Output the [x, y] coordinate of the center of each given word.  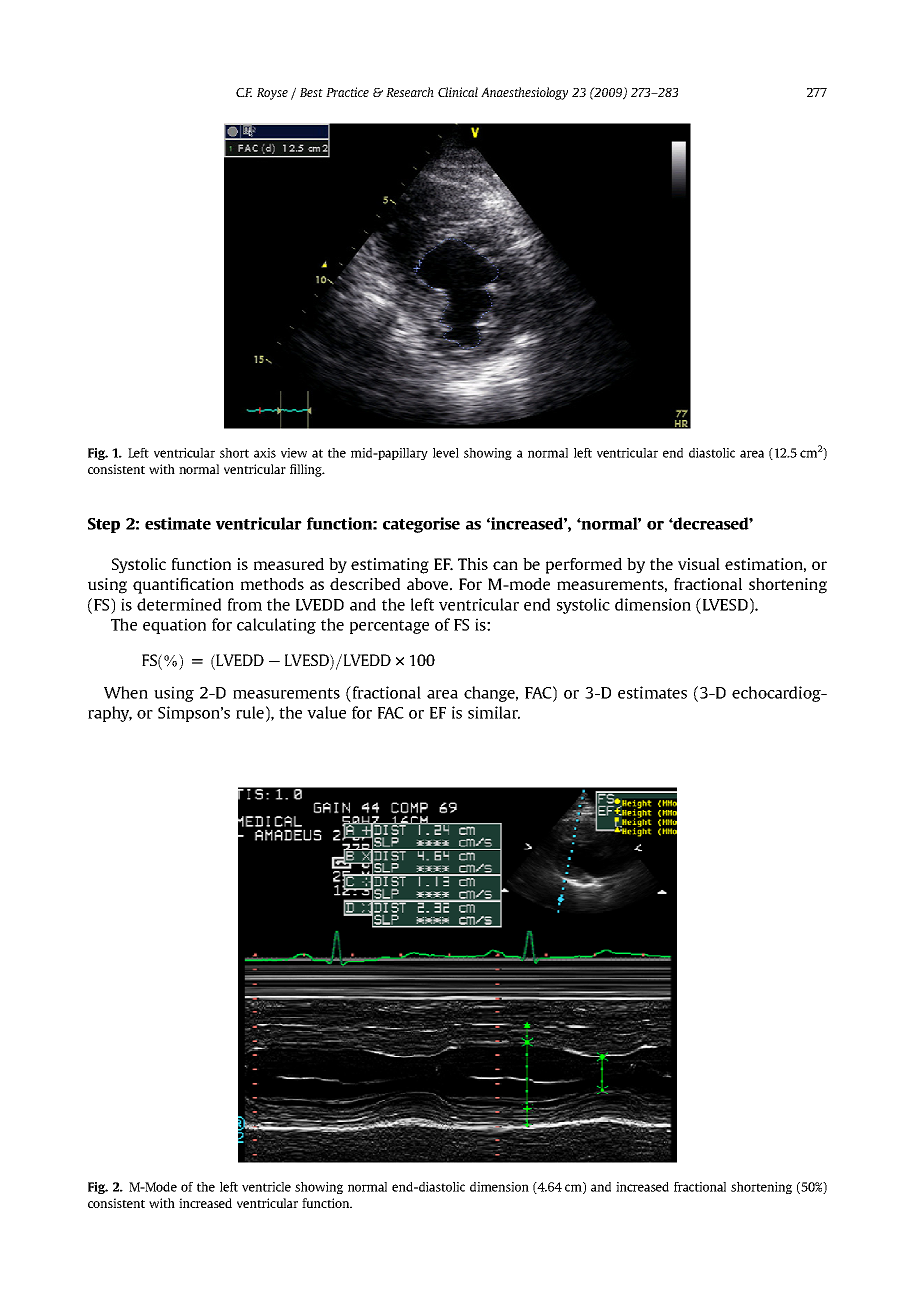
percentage [389, 627]
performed [584, 566]
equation [174, 626]
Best [311, 92]
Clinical [458, 92]
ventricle [266, 1187]
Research [410, 92]
